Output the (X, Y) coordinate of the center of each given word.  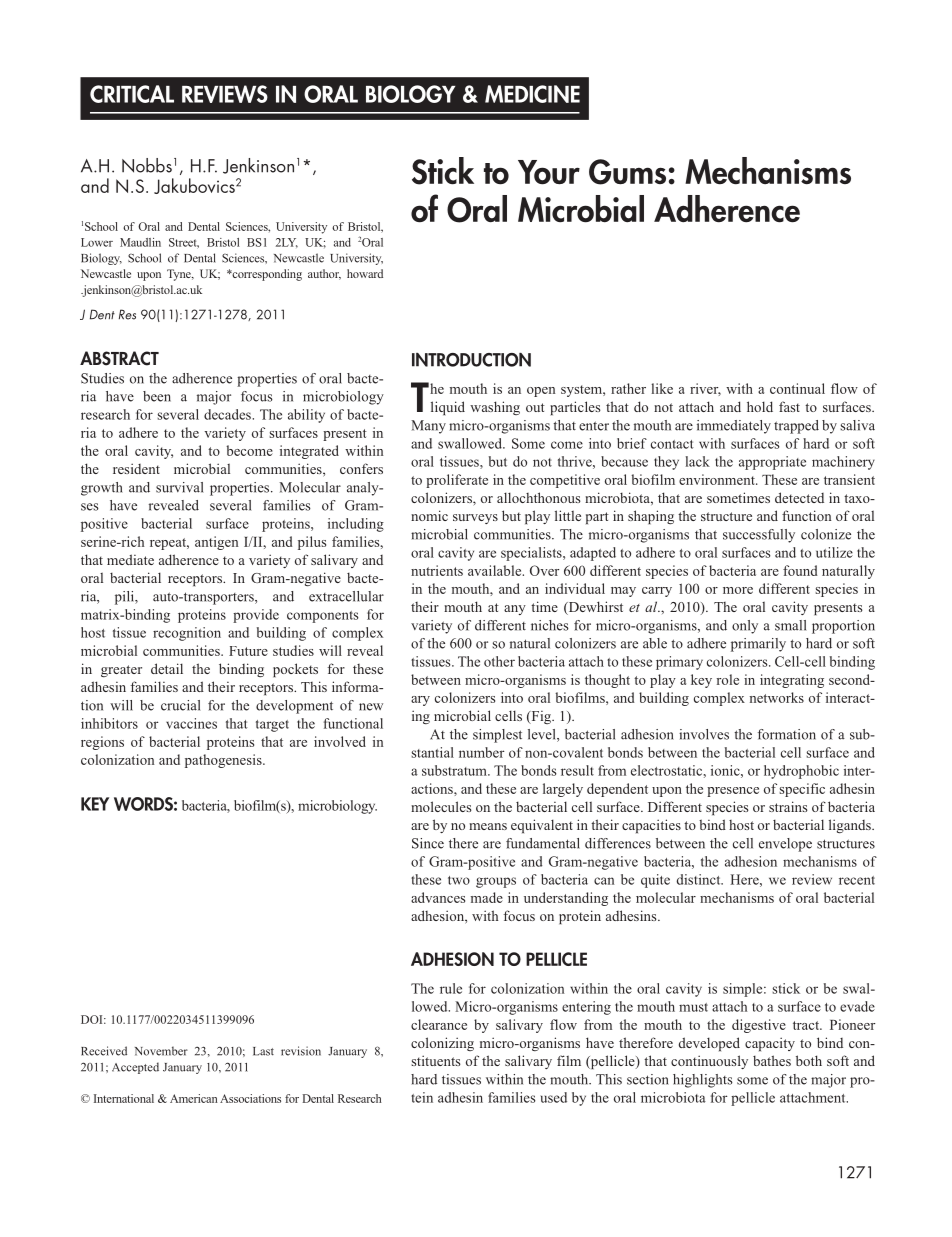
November (161, 1051)
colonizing (442, 1044)
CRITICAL (132, 94)
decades (228, 414)
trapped (796, 427)
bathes (772, 1060)
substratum (455, 770)
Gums (627, 172)
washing (495, 408)
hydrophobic (801, 772)
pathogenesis (224, 761)
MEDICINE (532, 94)
